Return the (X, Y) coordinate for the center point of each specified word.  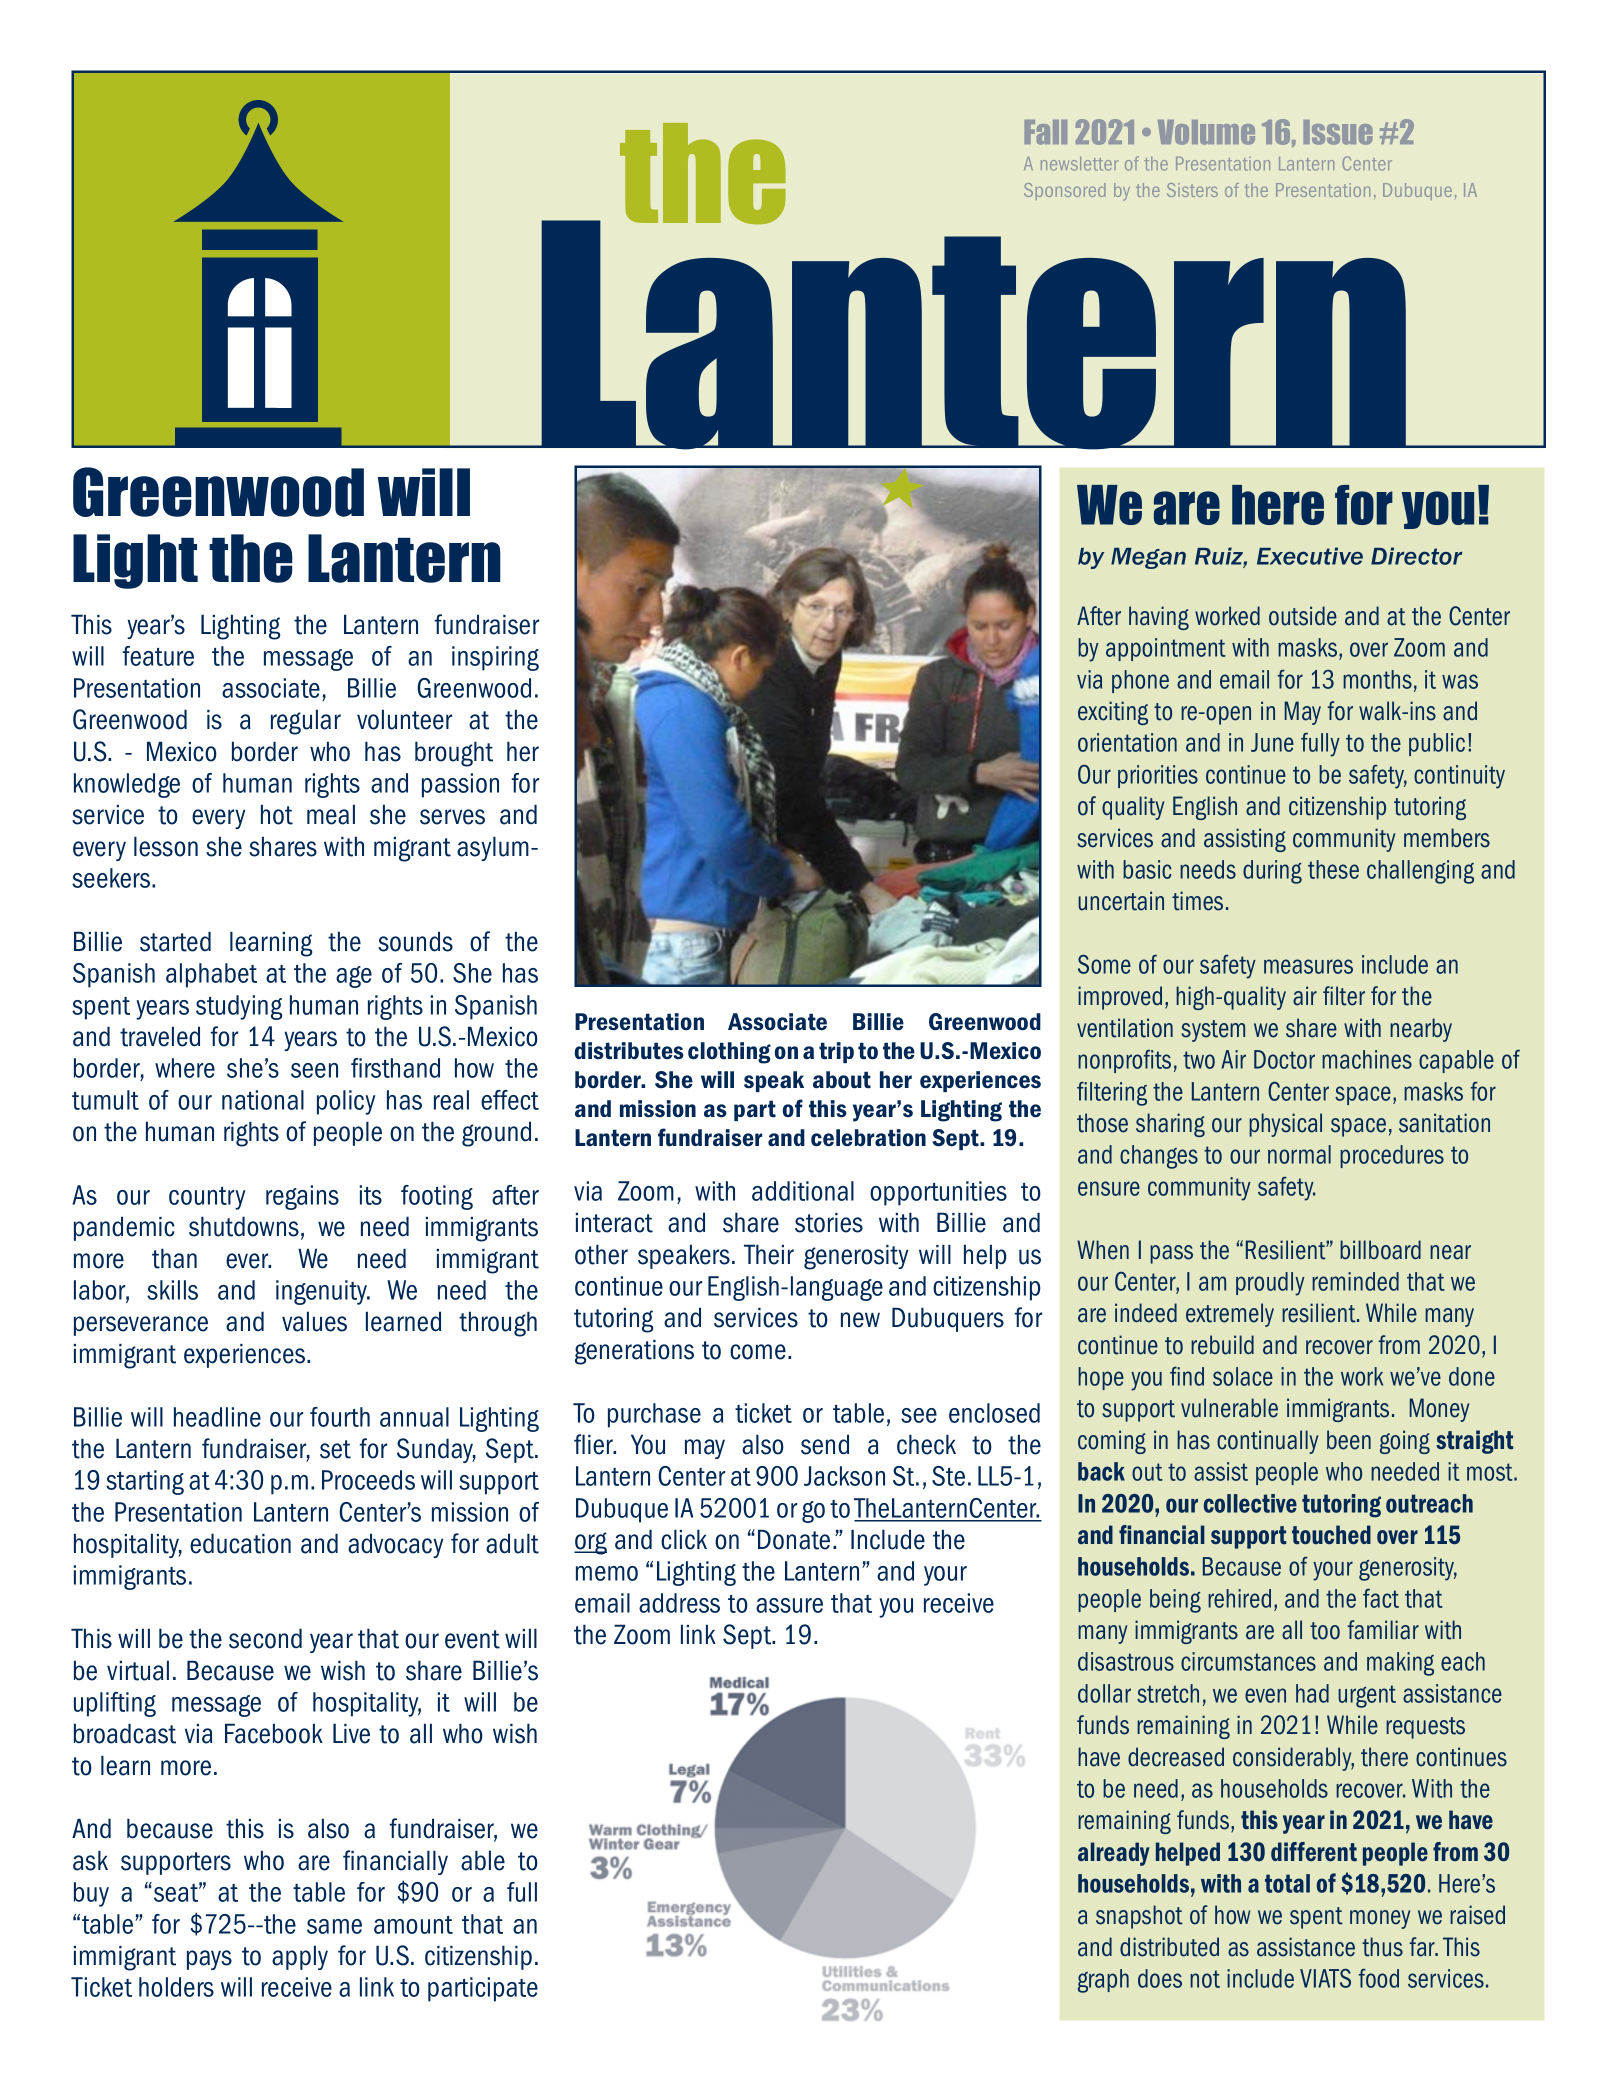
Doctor (1284, 1059)
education (240, 1543)
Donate (794, 1539)
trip (836, 1052)
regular (306, 722)
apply (300, 1957)
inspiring (495, 658)
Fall (1045, 132)
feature (158, 656)
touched (1331, 1534)
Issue (1338, 132)
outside (1303, 616)
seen (314, 1070)
